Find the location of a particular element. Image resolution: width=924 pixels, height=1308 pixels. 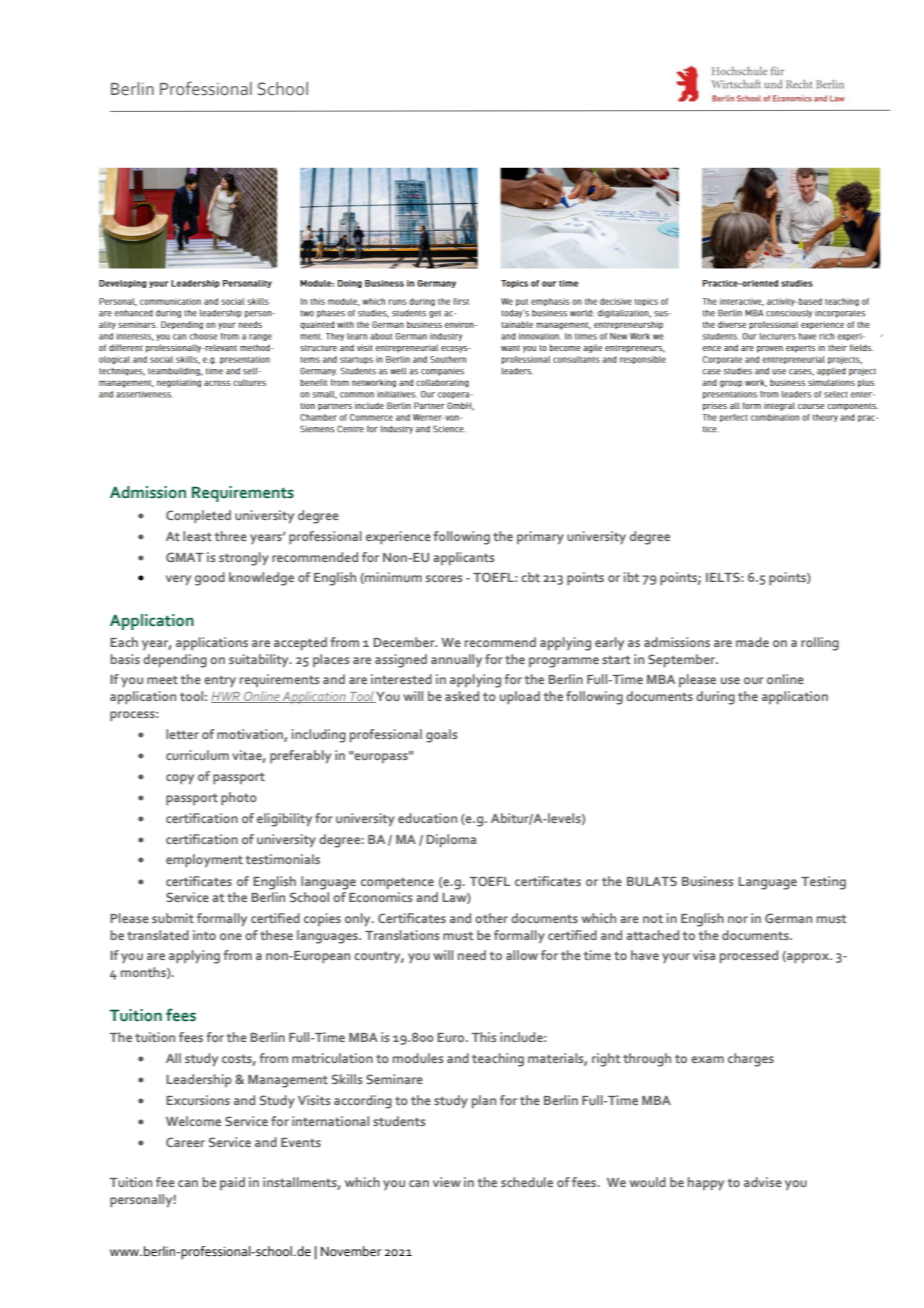

employment is located at coordinates (204, 861).
